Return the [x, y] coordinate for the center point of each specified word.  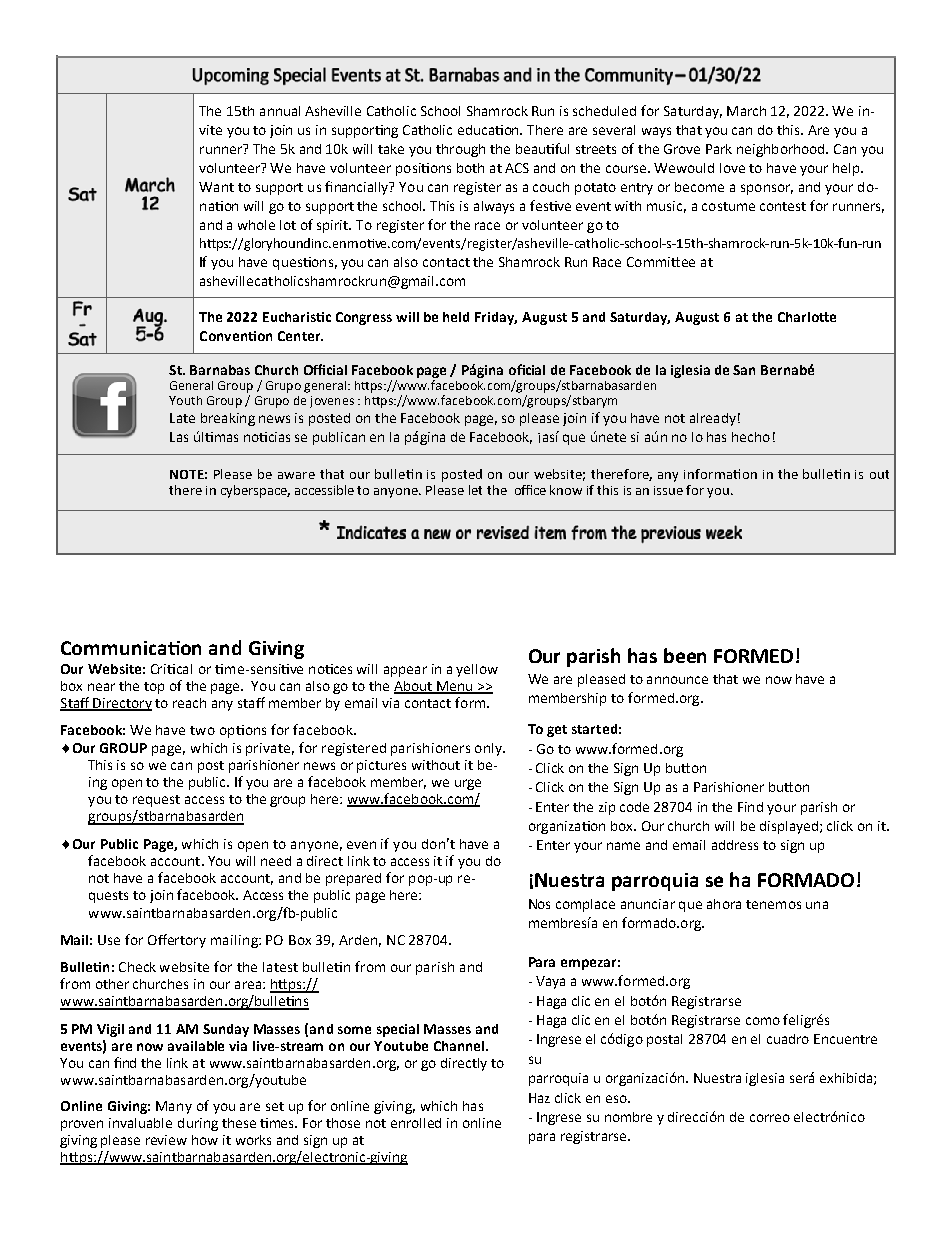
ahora [724, 904]
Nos [539, 904]
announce [677, 680]
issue [668, 490]
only [489, 749]
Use [109, 940]
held [456, 317]
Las [179, 437]
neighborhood [782, 150]
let [475, 490]
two [202, 730]
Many [174, 1107]
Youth [185, 400]
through [460, 150]
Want [216, 187]
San [744, 370]
